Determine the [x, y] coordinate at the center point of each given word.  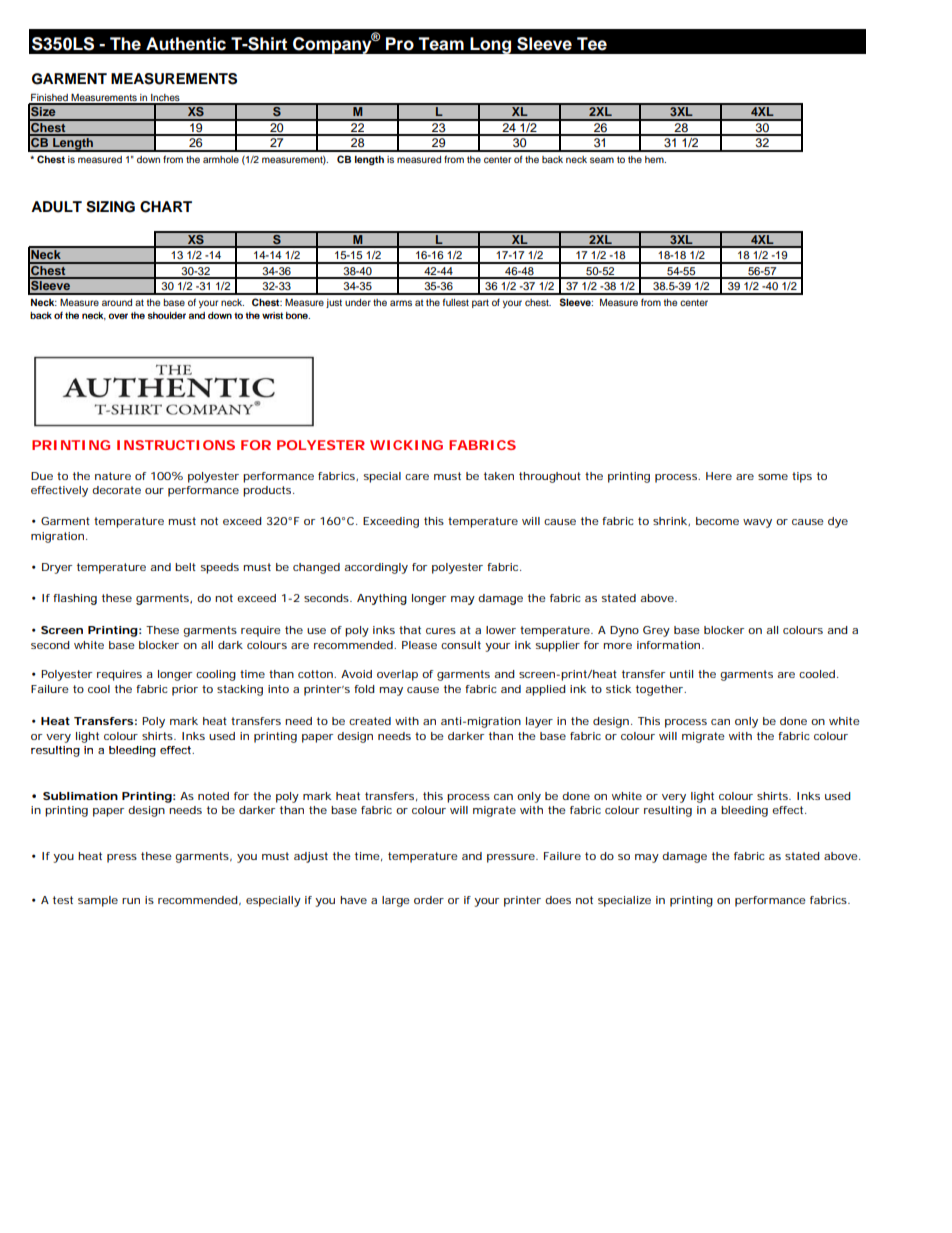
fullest [456, 302]
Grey [656, 631]
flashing [75, 599]
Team [441, 44]
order [429, 900]
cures [441, 631]
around [117, 302]
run [131, 901]
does [558, 900]
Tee [592, 44]
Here [719, 476]
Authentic [186, 44]
